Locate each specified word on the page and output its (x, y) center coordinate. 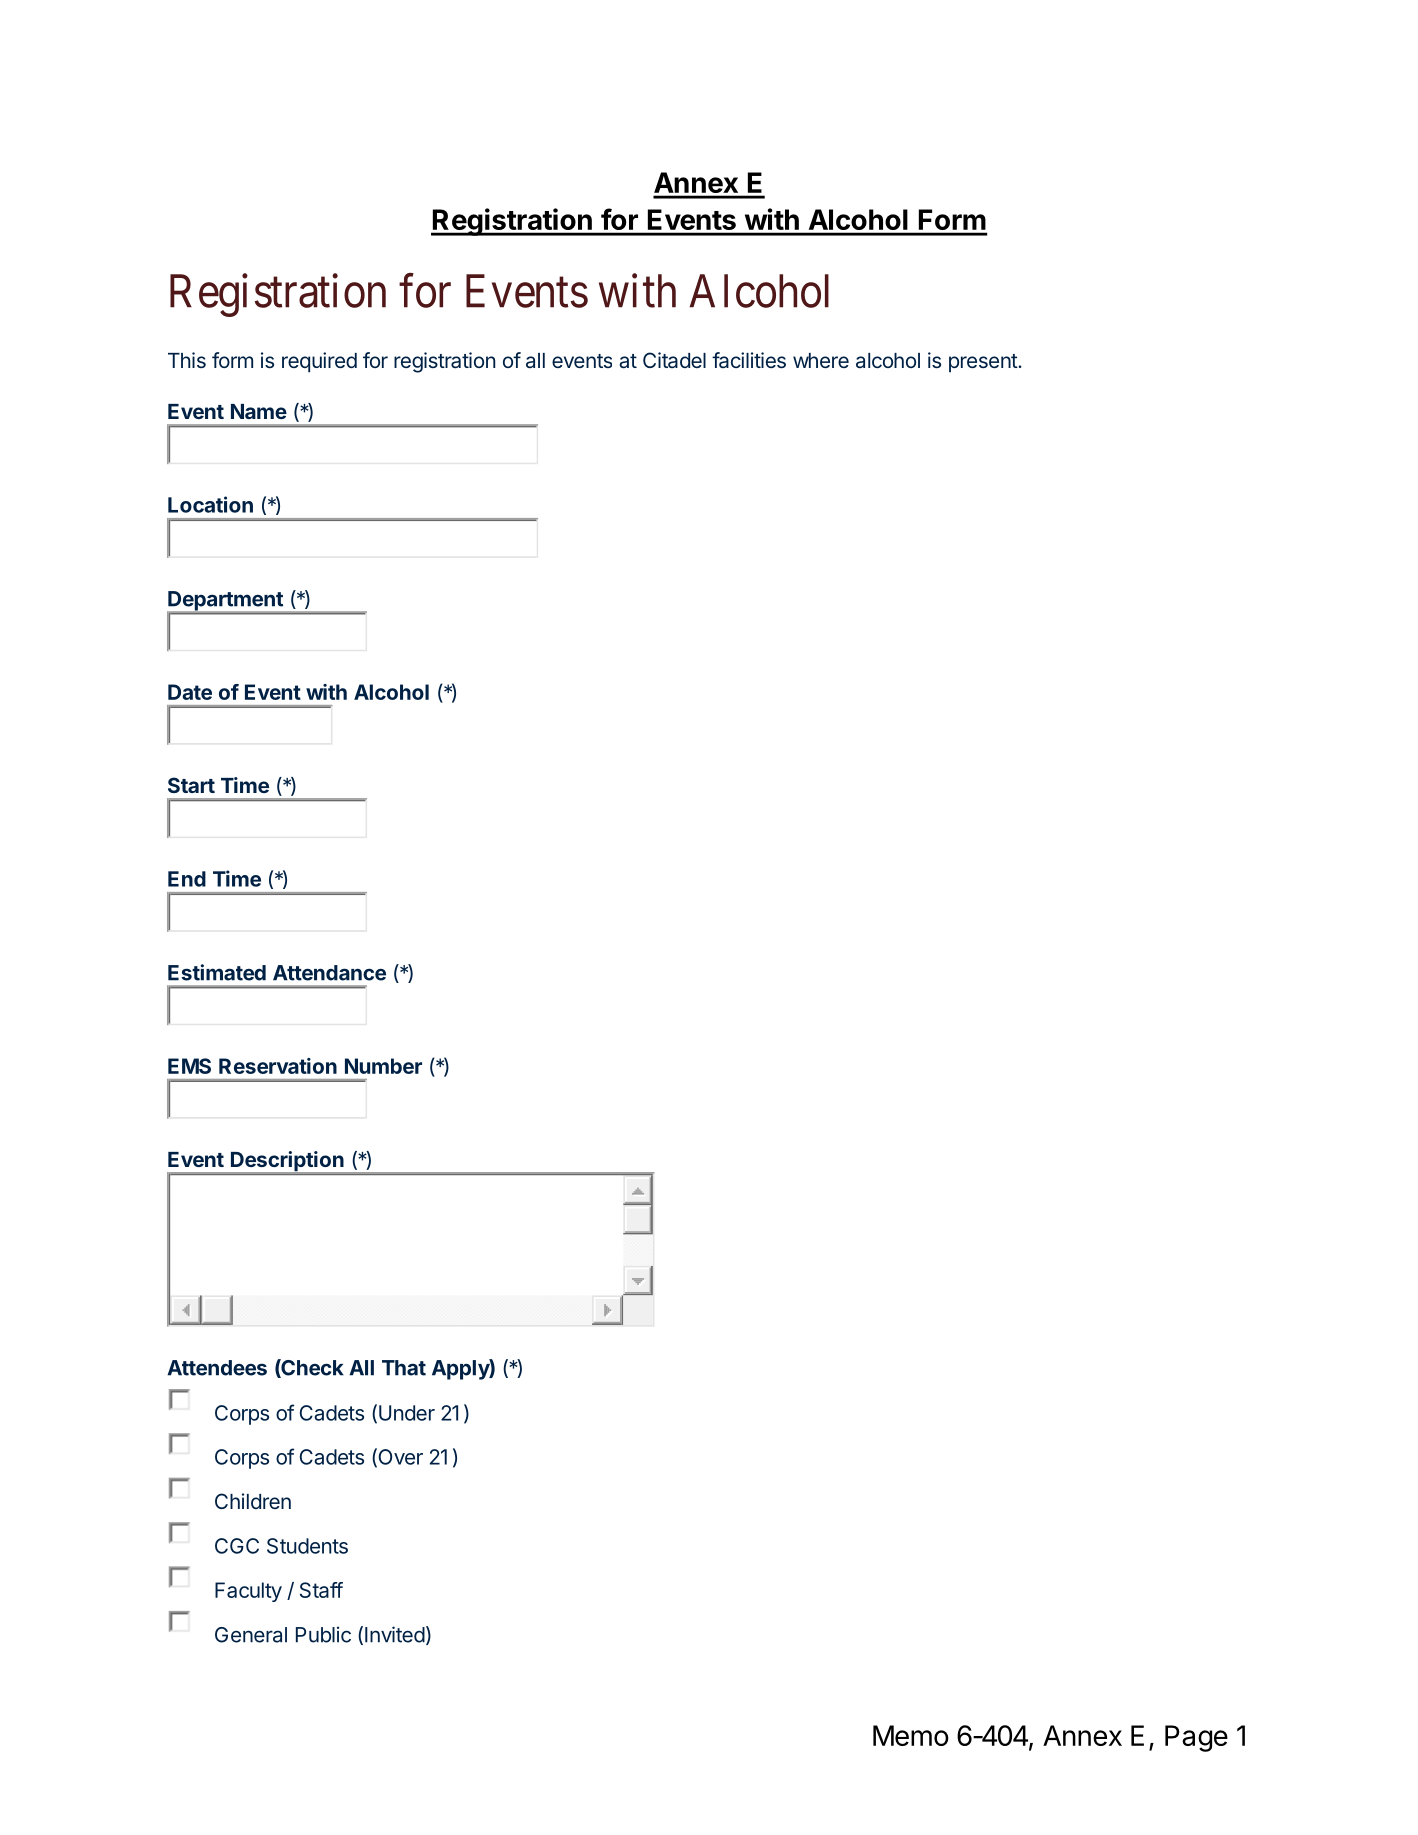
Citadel (674, 360)
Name (259, 411)
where (821, 360)
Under (407, 1413)
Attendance (329, 973)
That (404, 1368)
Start (191, 785)
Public (323, 1634)
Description (287, 1162)
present (984, 363)
